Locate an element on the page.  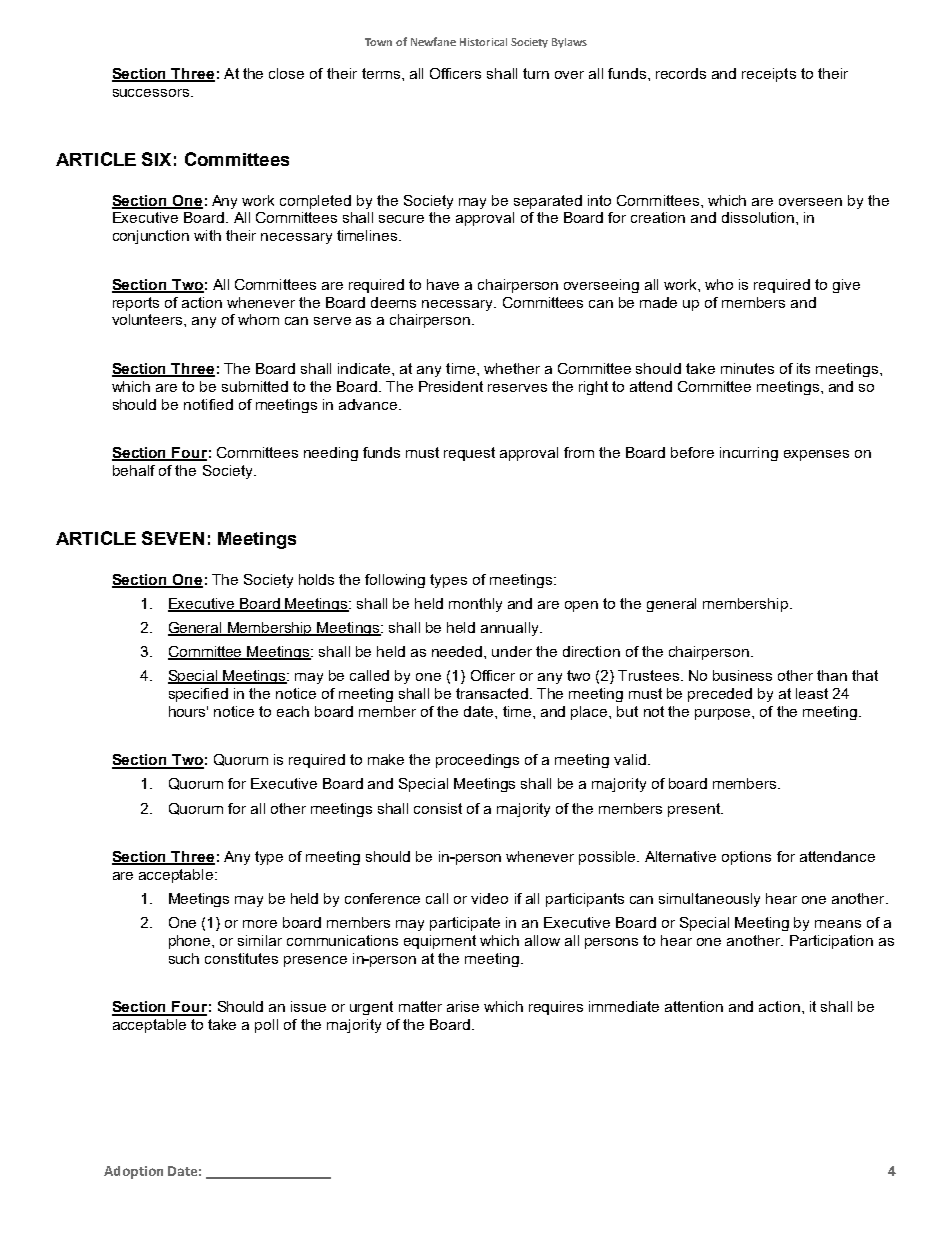
monthly is located at coordinates (475, 605).
